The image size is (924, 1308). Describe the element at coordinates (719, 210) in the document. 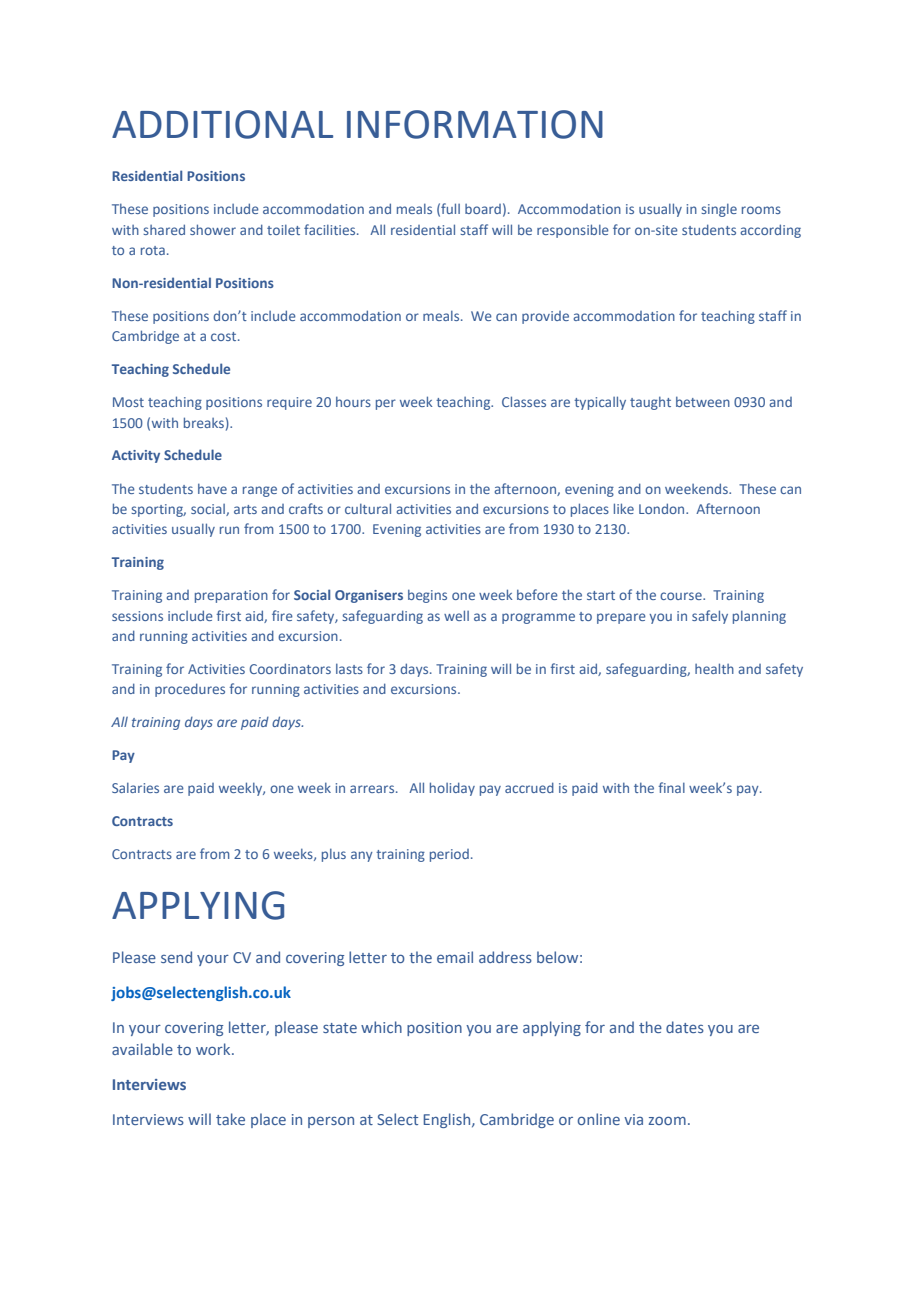

I see `single` at that location.
